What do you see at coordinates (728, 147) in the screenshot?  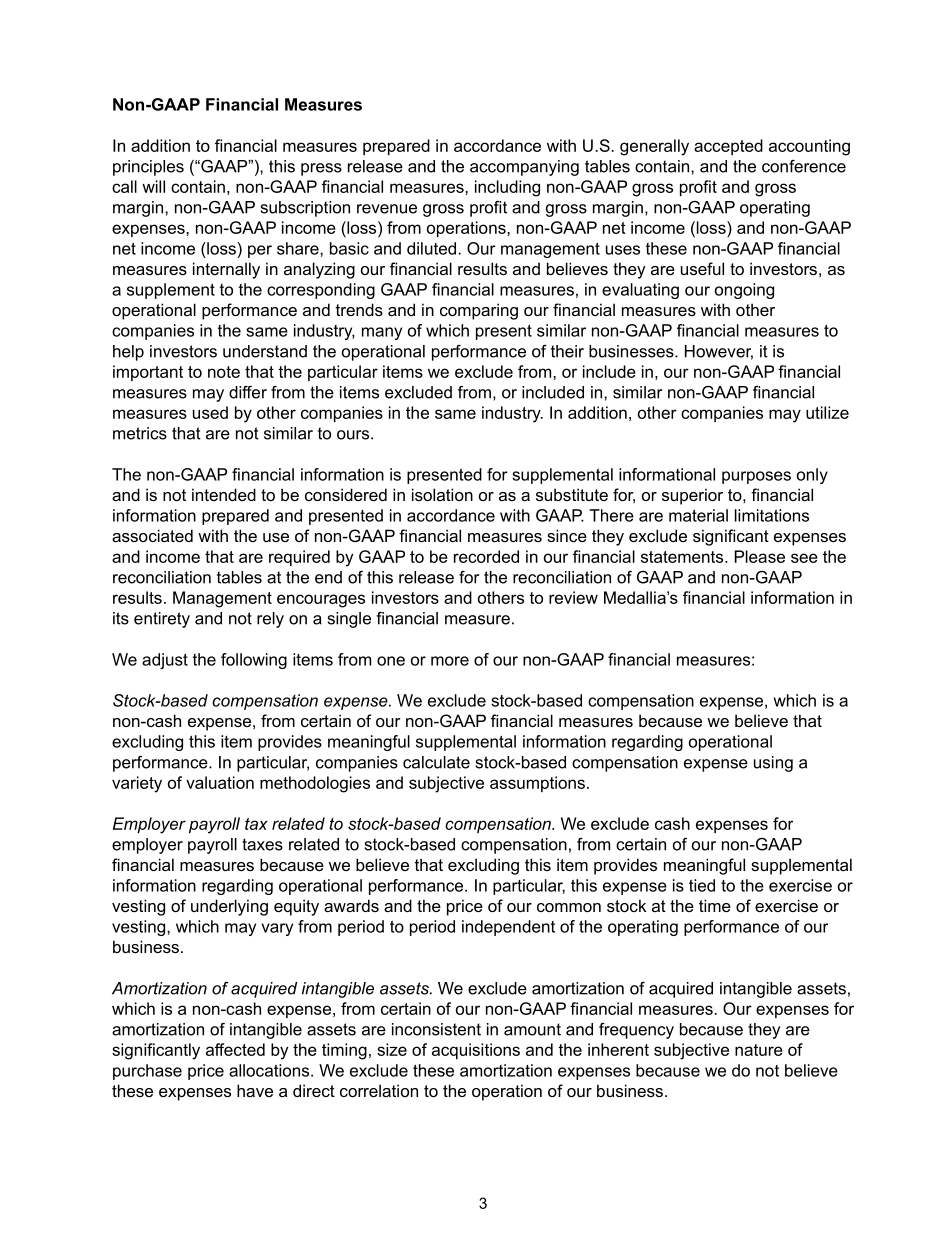 I see `accepted` at bounding box center [728, 147].
